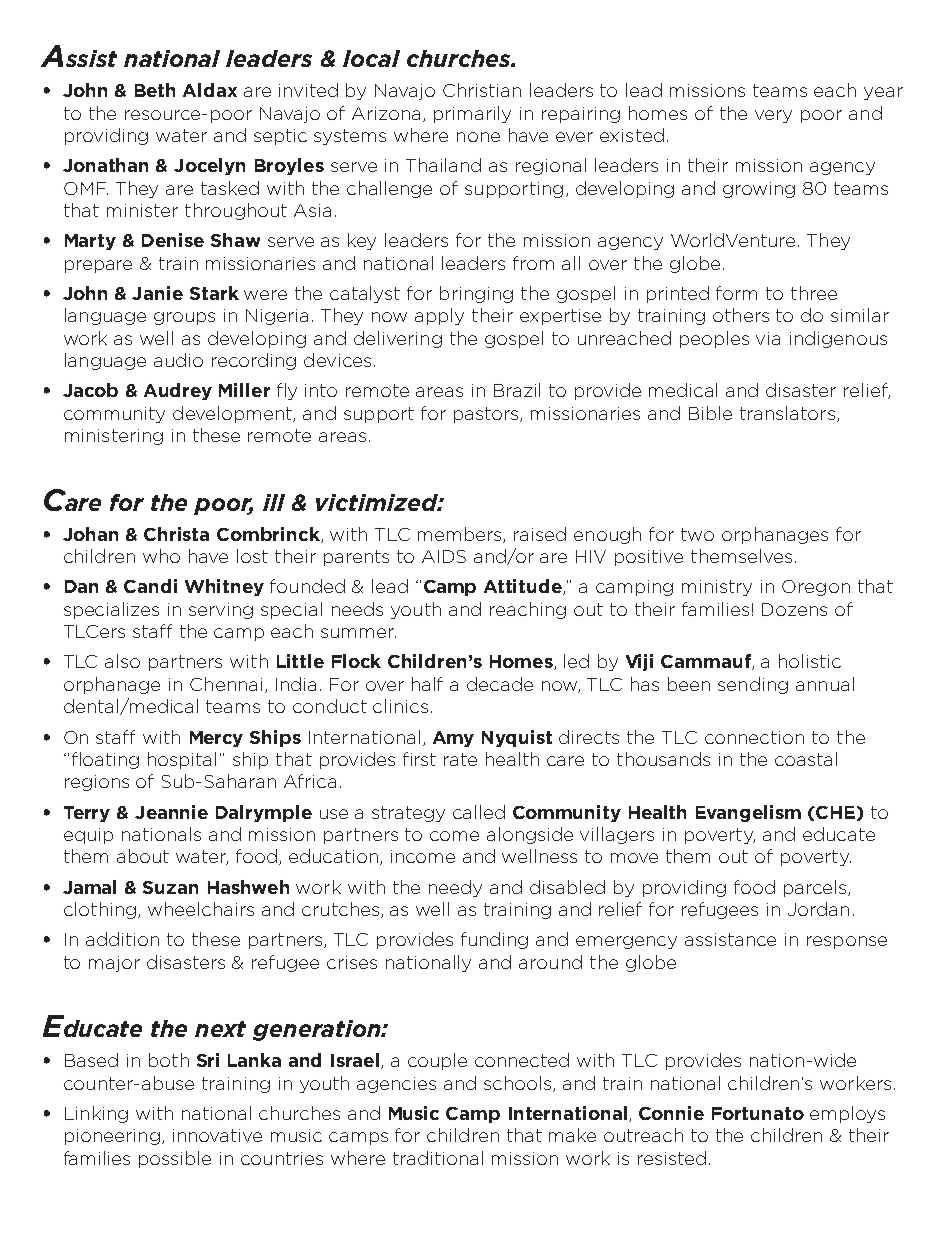 Image resolution: width=952 pixels, height=1233 pixels. Describe the element at coordinates (479, 812) in the document. I see `called` at that location.
